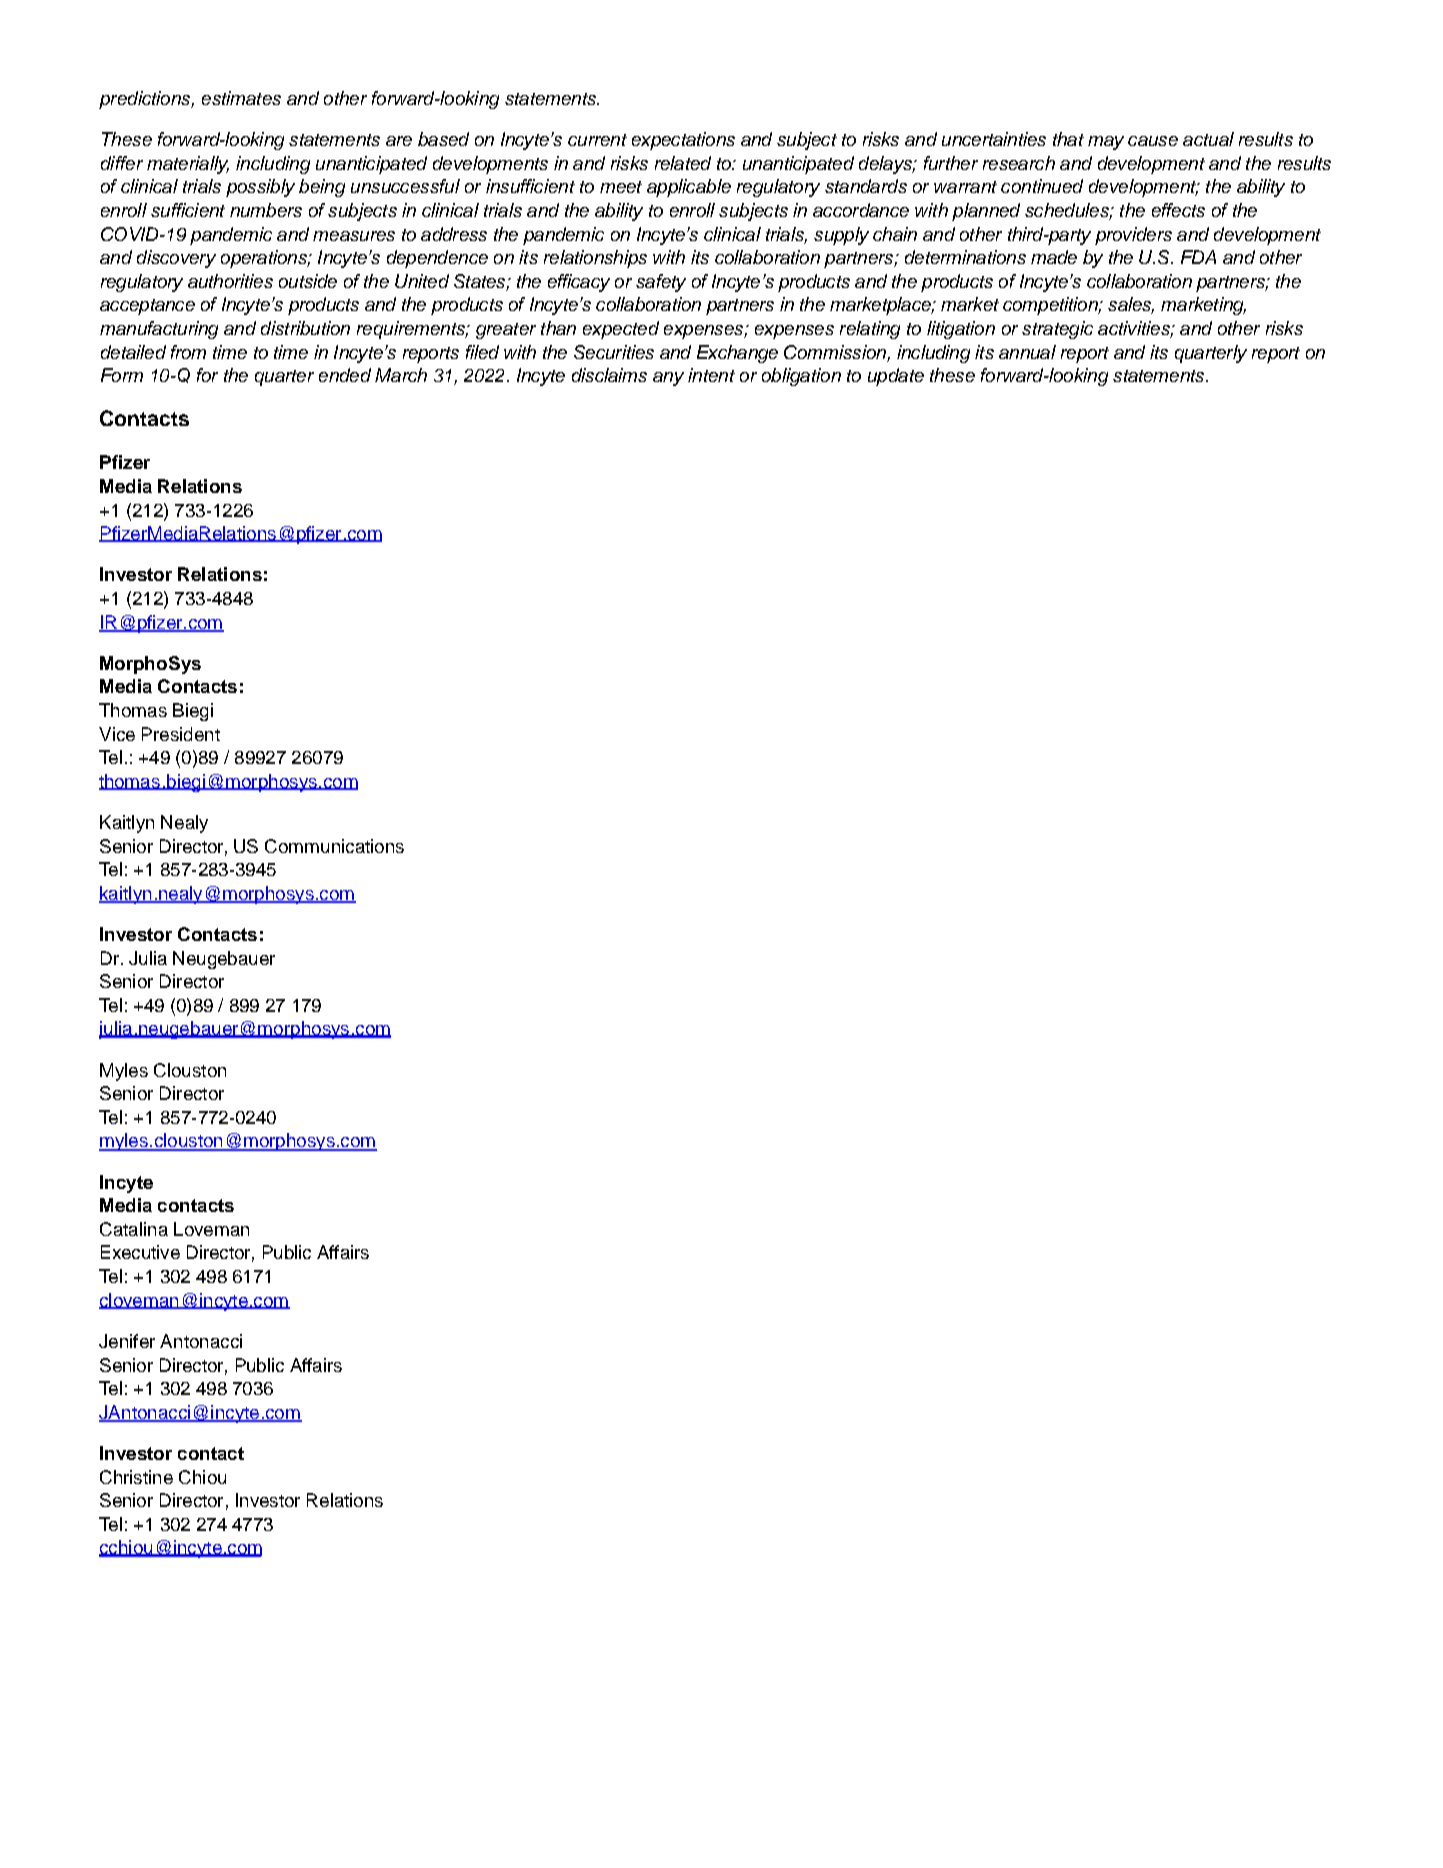  What do you see at coordinates (896, 377) in the screenshot?
I see `update` at bounding box center [896, 377].
